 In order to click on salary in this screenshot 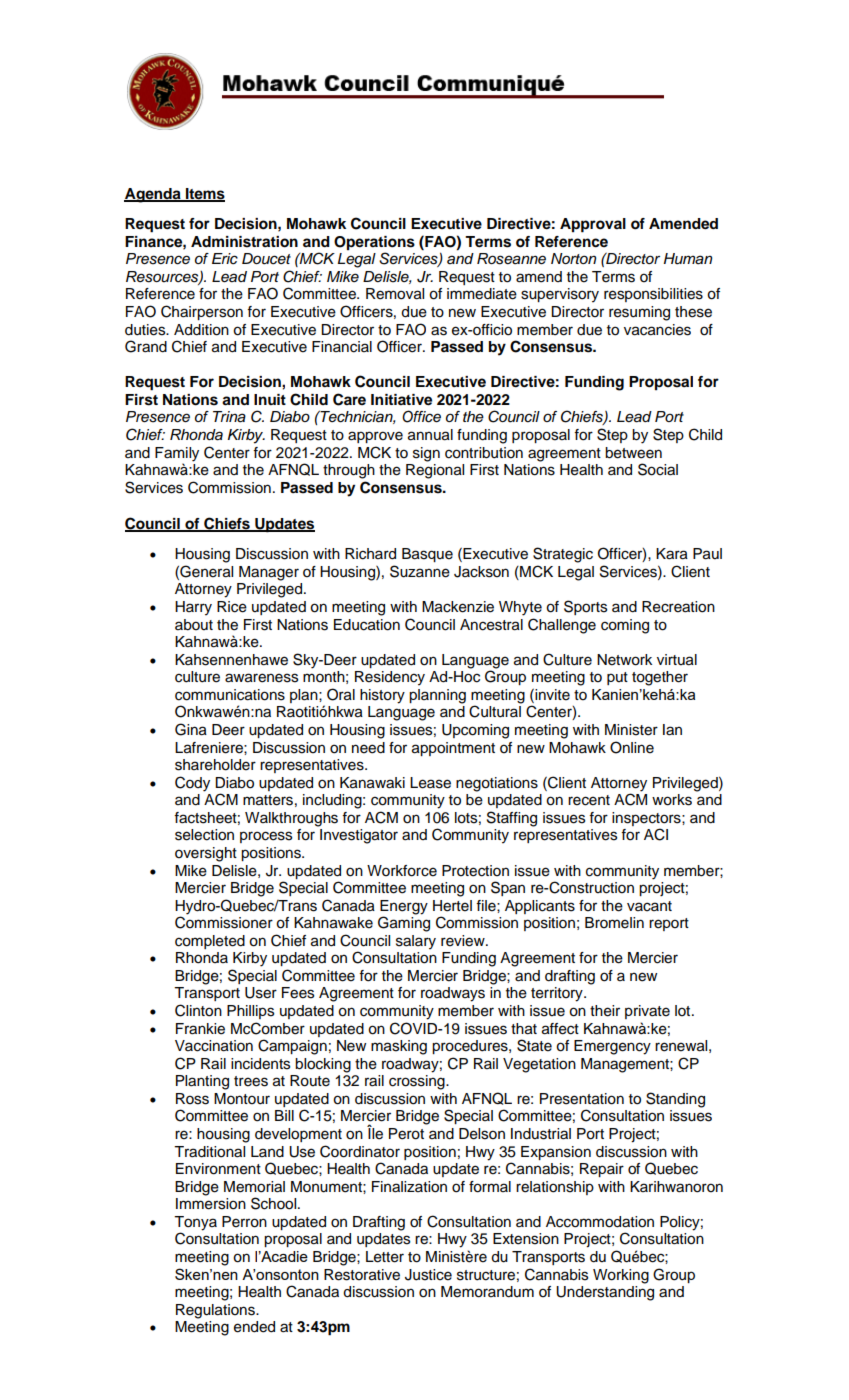, I will do `click(416, 942)`.
